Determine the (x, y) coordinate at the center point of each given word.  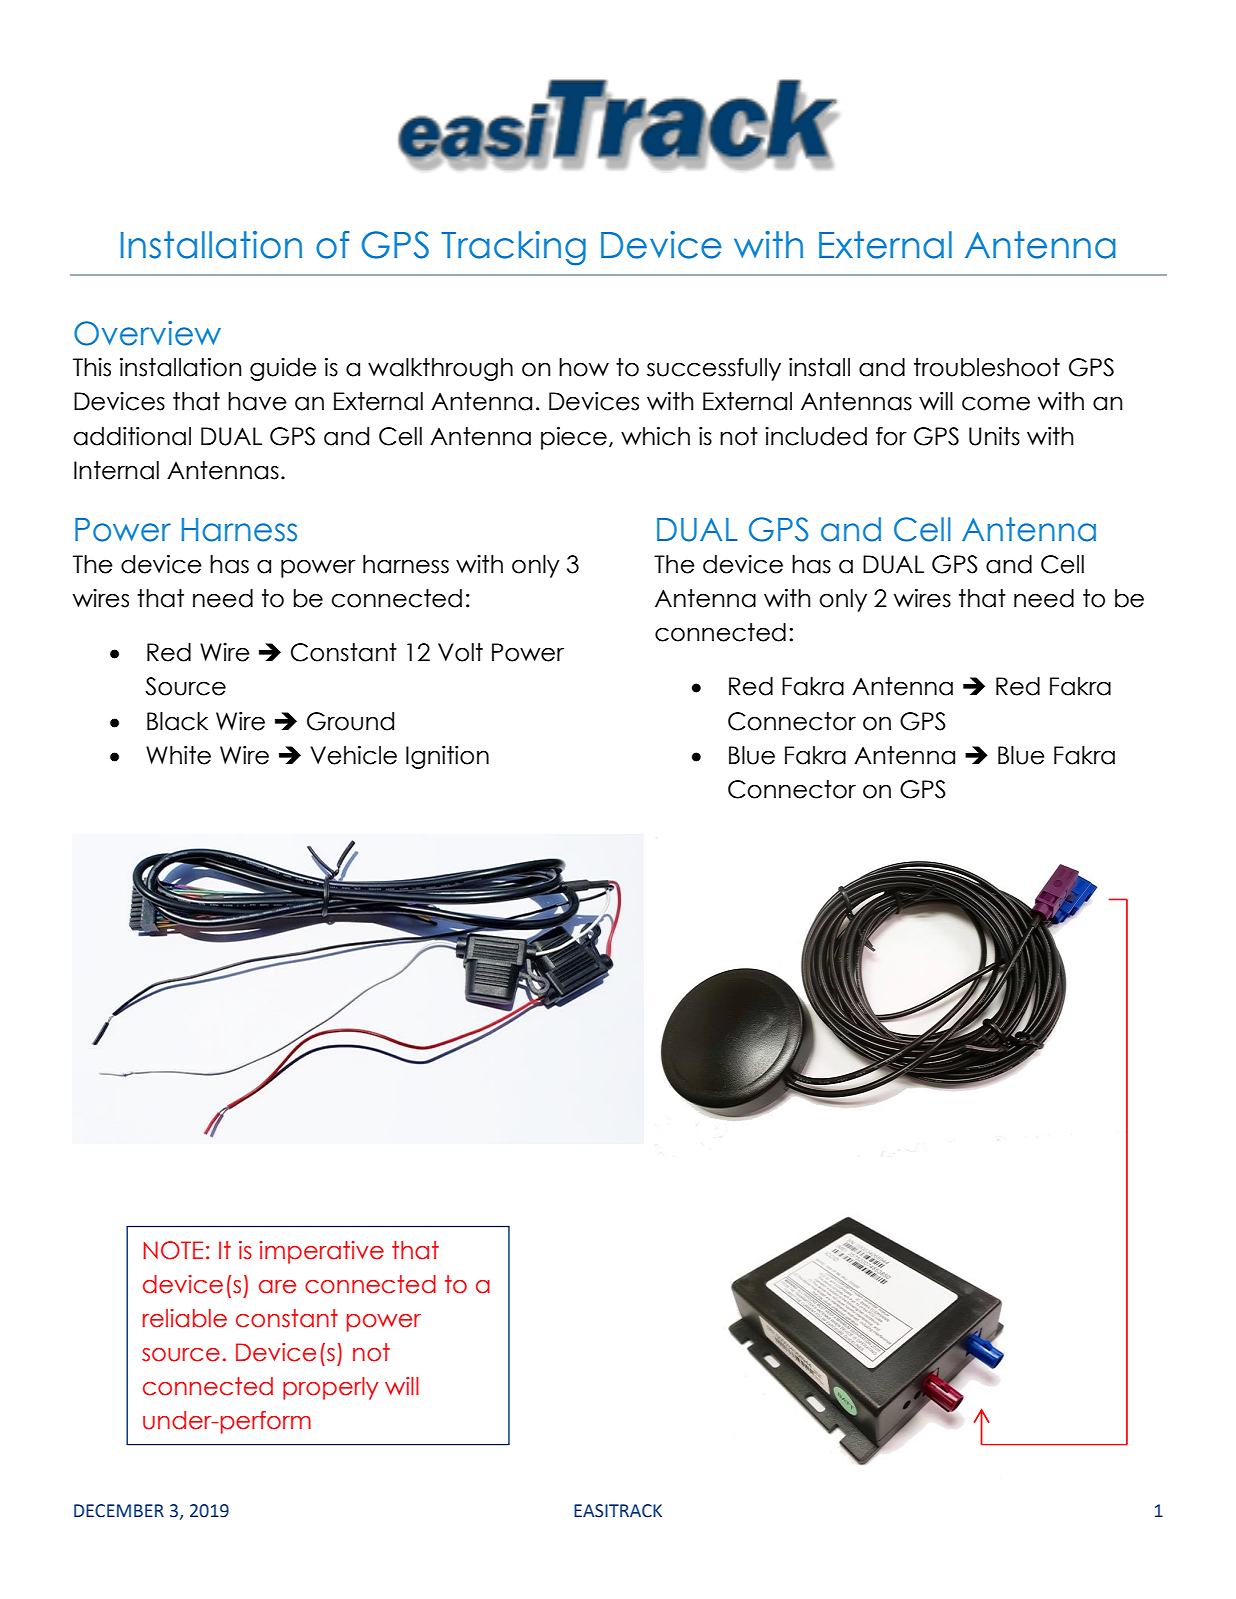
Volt (460, 652)
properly (330, 1388)
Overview (147, 333)
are (277, 1287)
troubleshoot (987, 367)
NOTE (173, 1250)
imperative (322, 1252)
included (816, 436)
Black (177, 721)
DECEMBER (119, 1511)
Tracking (513, 248)
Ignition (447, 757)
